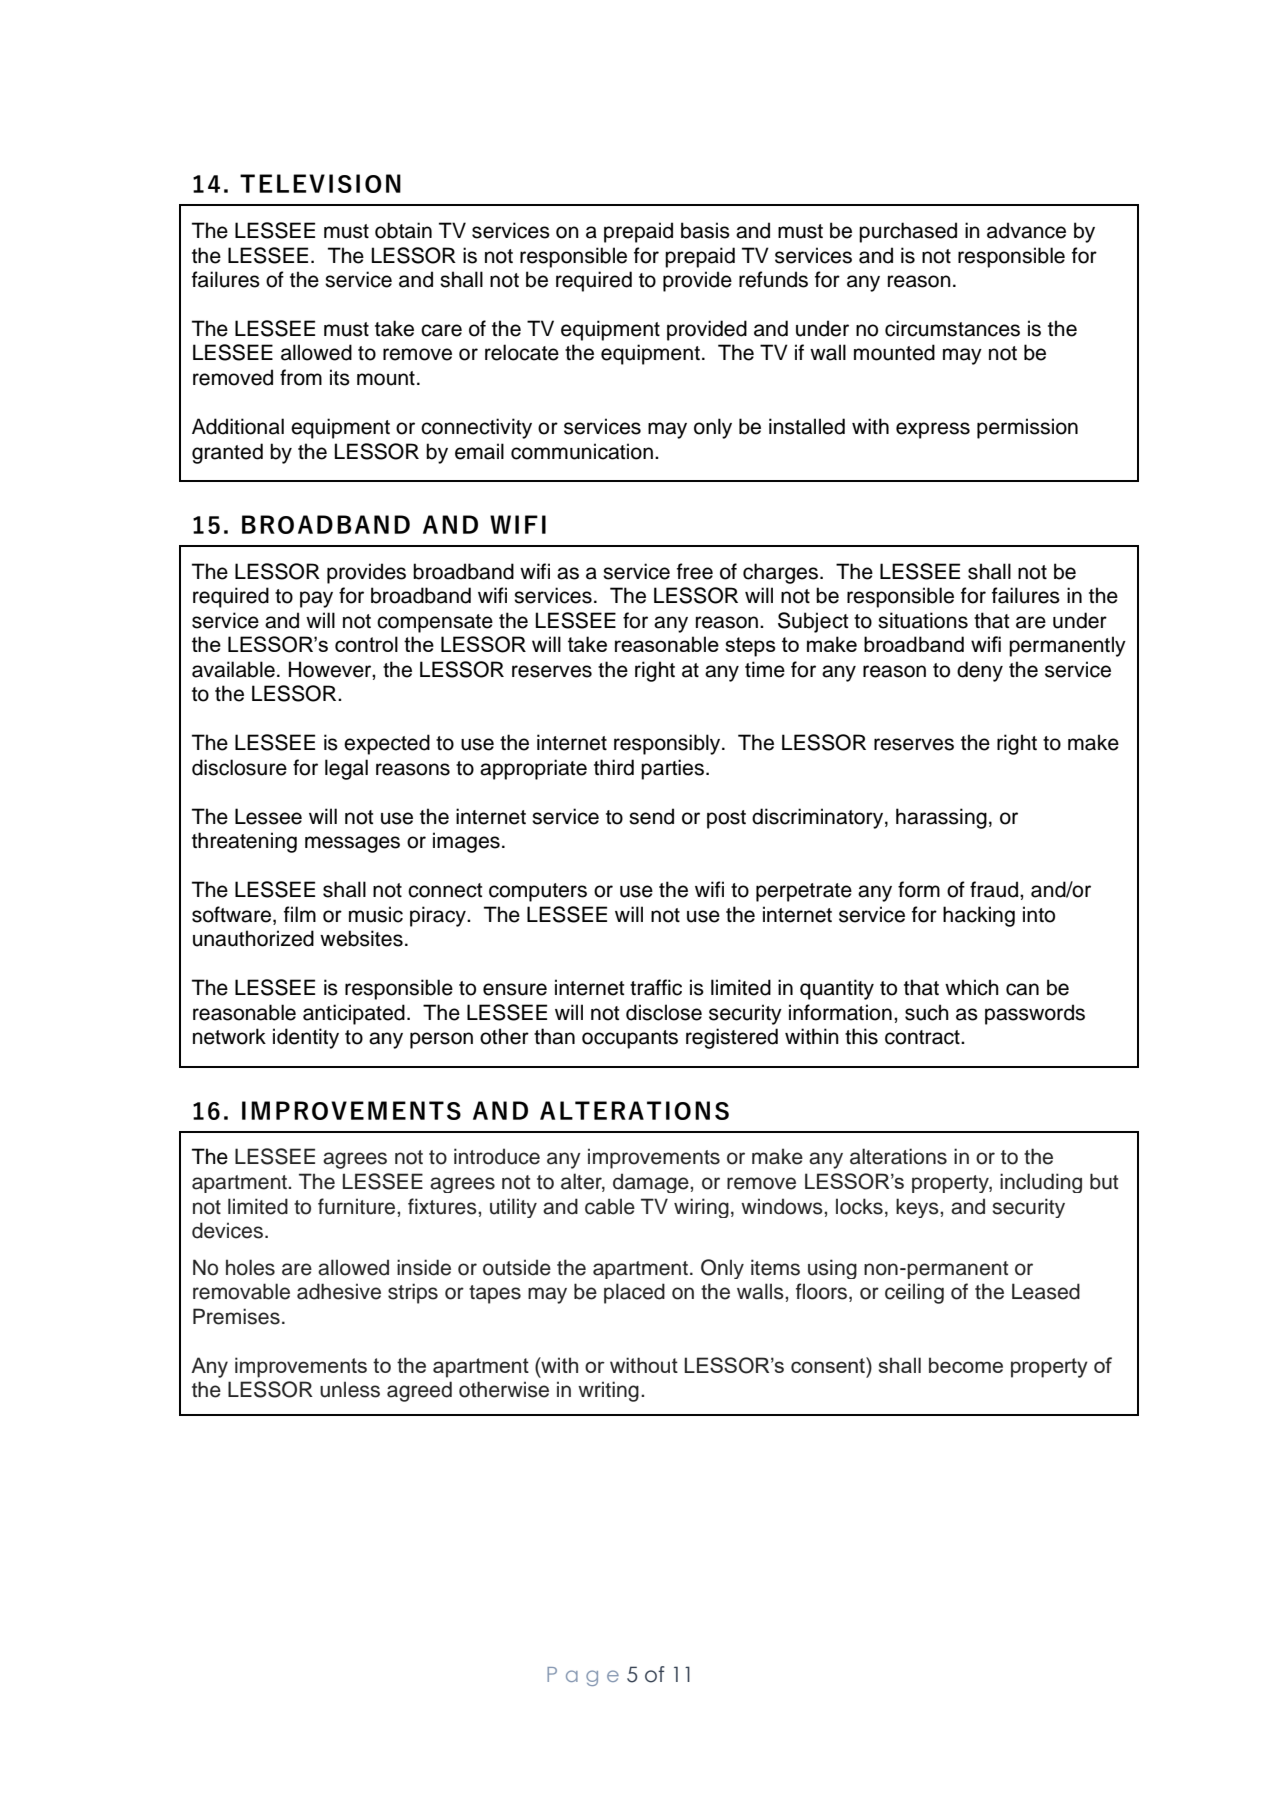  What do you see at coordinates (966, 1365) in the document?
I see `become` at bounding box center [966, 1365].
